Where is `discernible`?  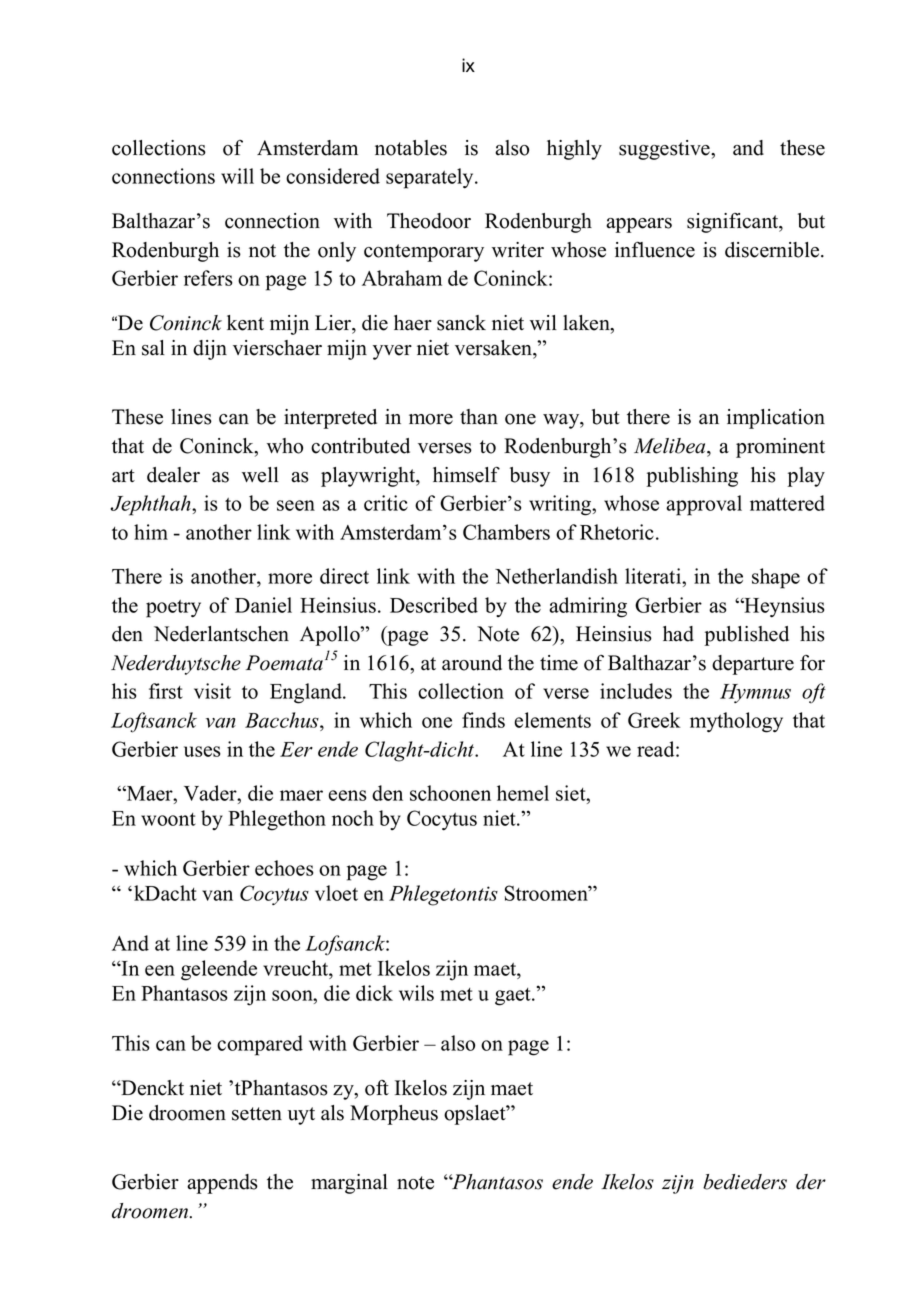 discernible is located at coordinates (773, 250).
